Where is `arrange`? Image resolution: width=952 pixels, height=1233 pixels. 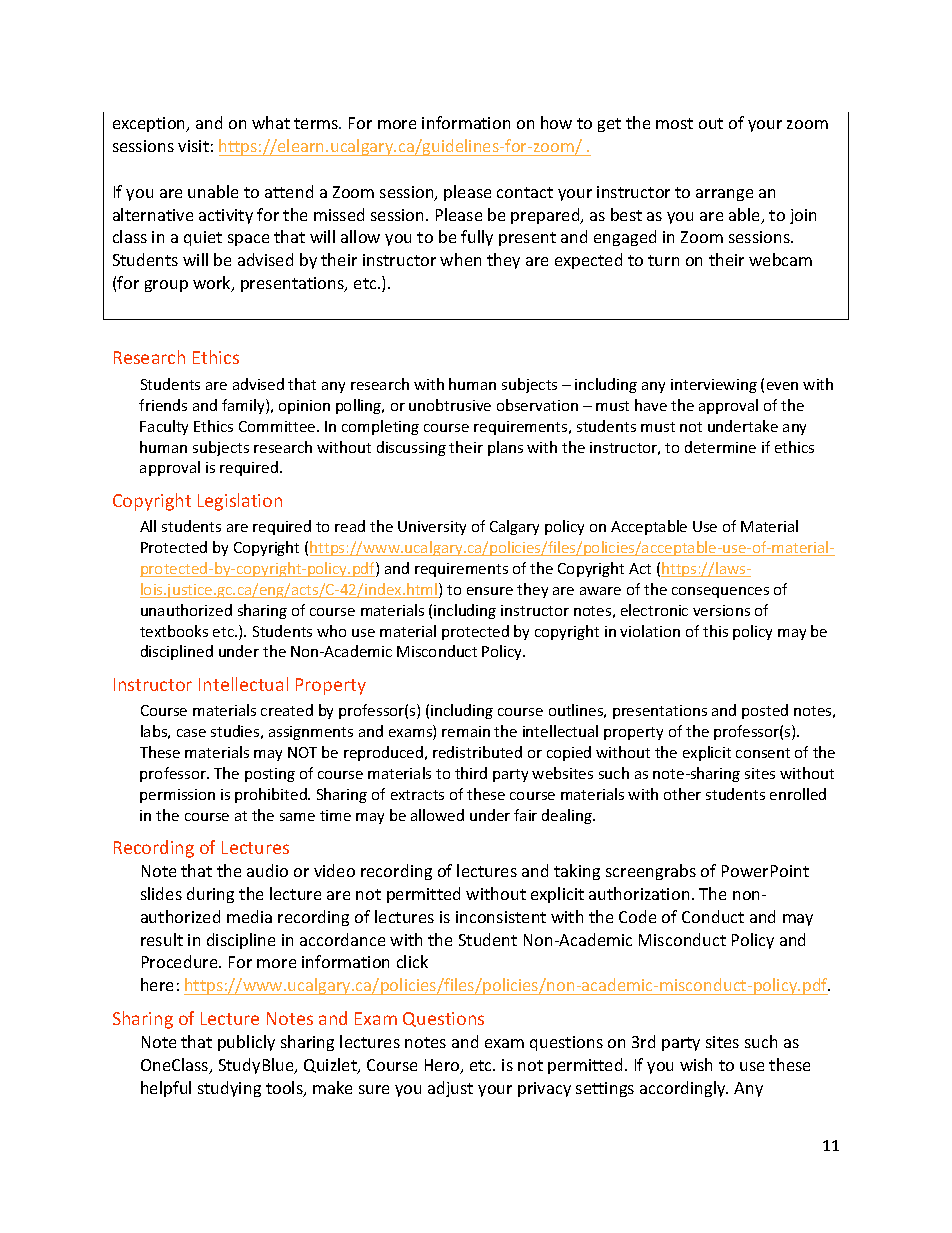 arrange is located at coordinates (724, 195).
